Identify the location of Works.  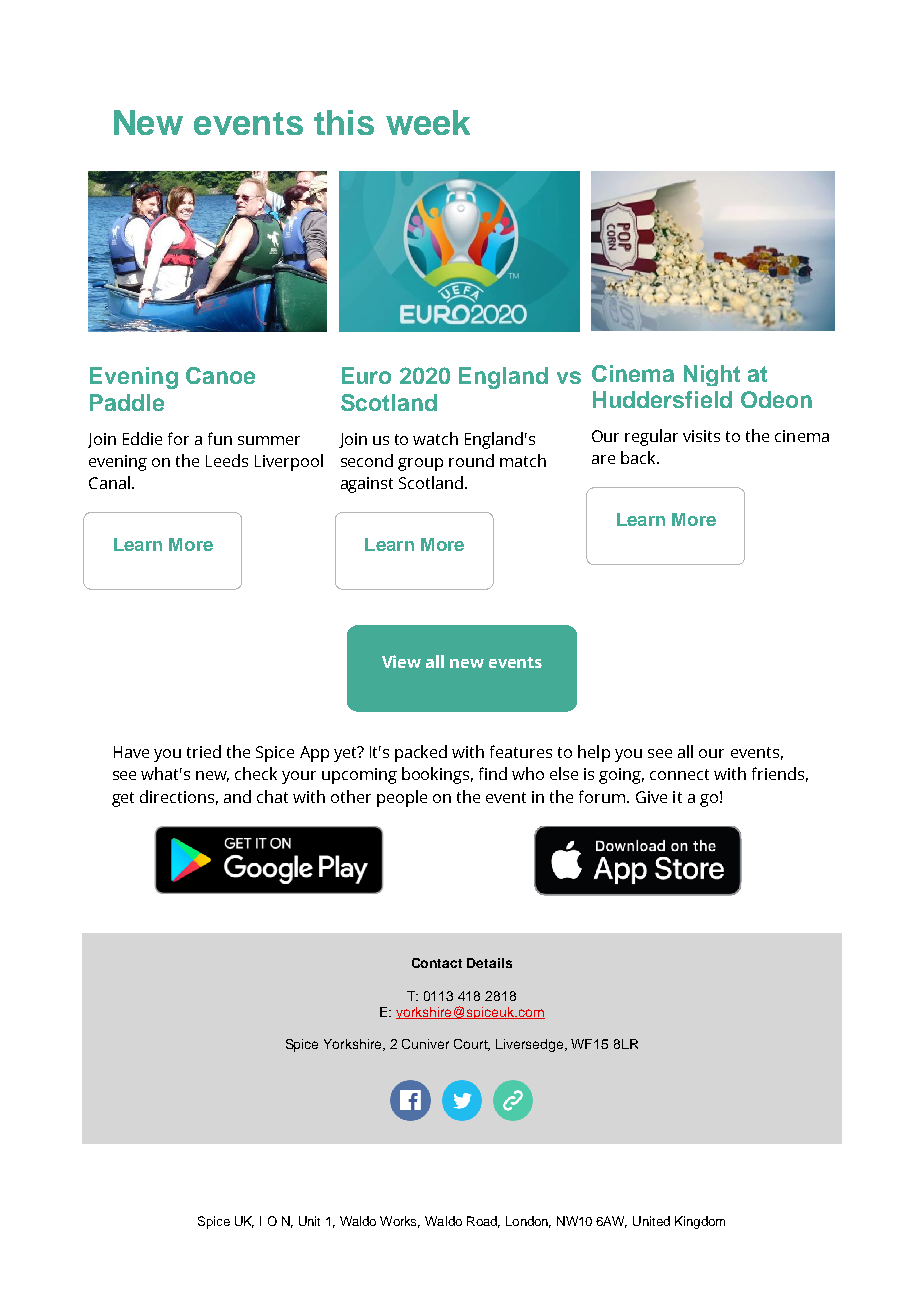
(400, 1222).
